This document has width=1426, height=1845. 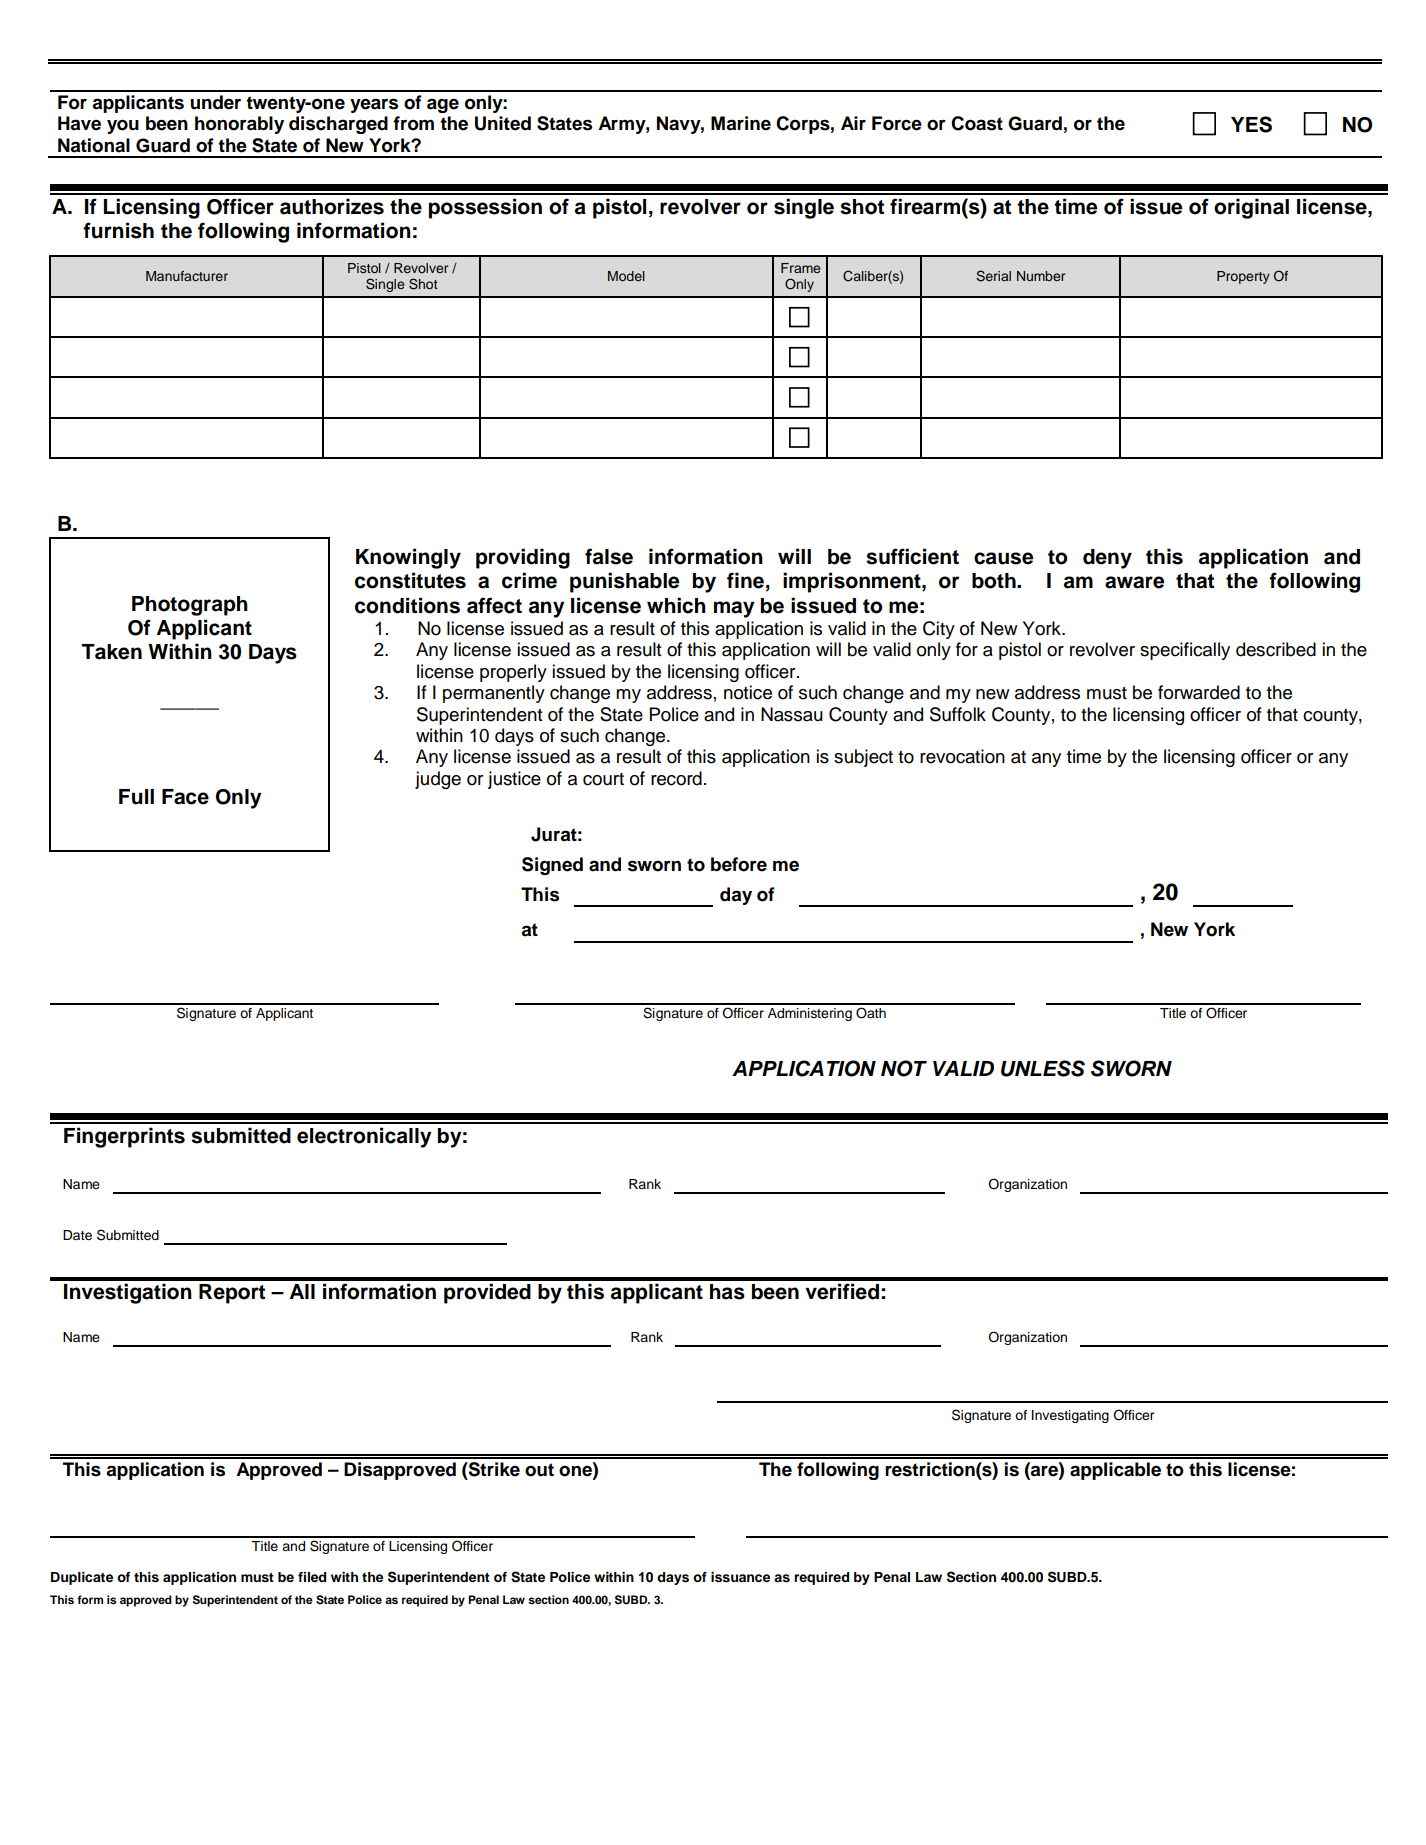 What do you see at coordinates (1134, 582) in the document?
I see `aware` at bounding box center [1134, 582].
